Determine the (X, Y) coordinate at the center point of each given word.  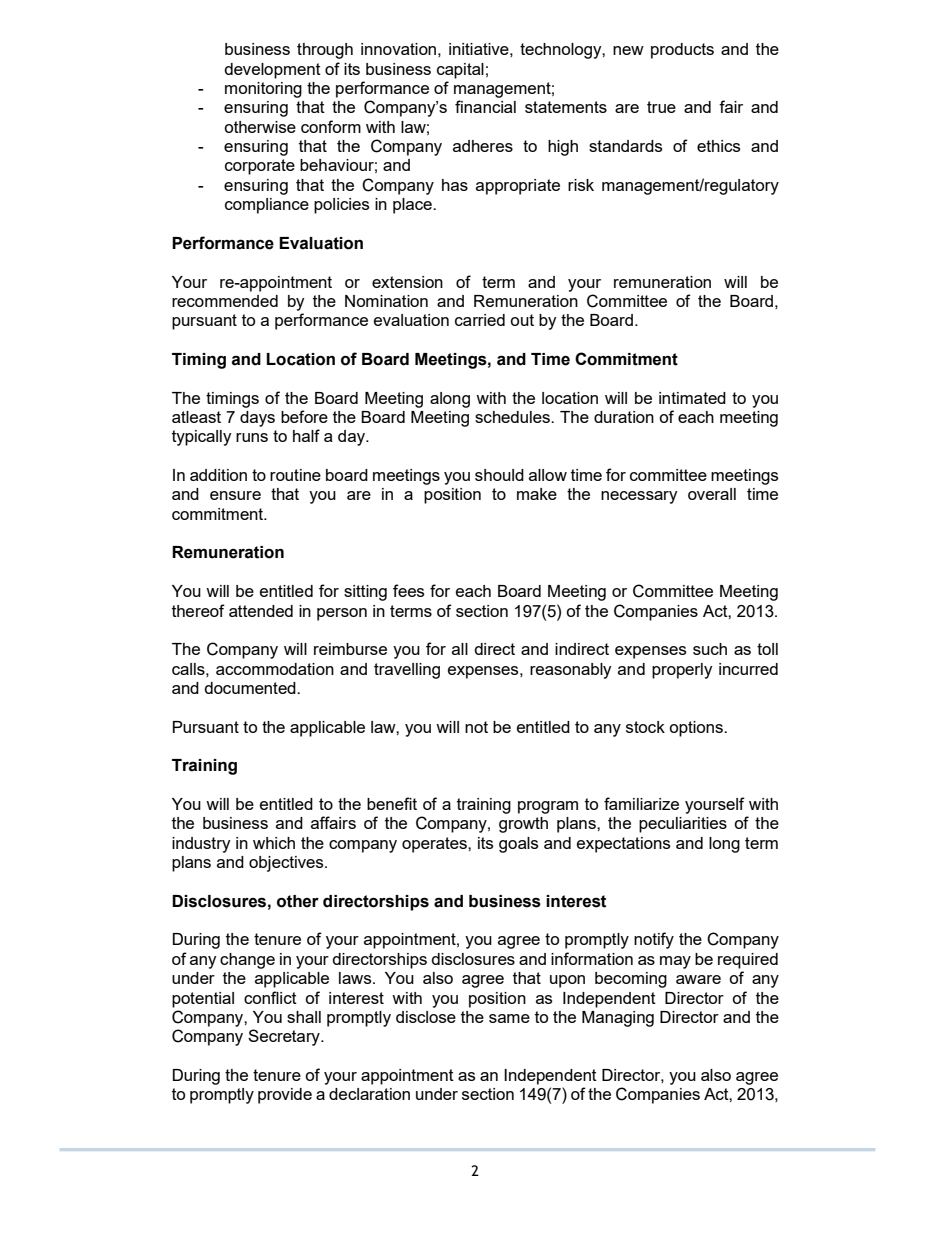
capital (460, 71)
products (682, 51)
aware (698, 979)
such (710, 649)
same (509, 1018)
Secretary (285, 1037)
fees (408, 590)
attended (261, 611)
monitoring (263, 90)
